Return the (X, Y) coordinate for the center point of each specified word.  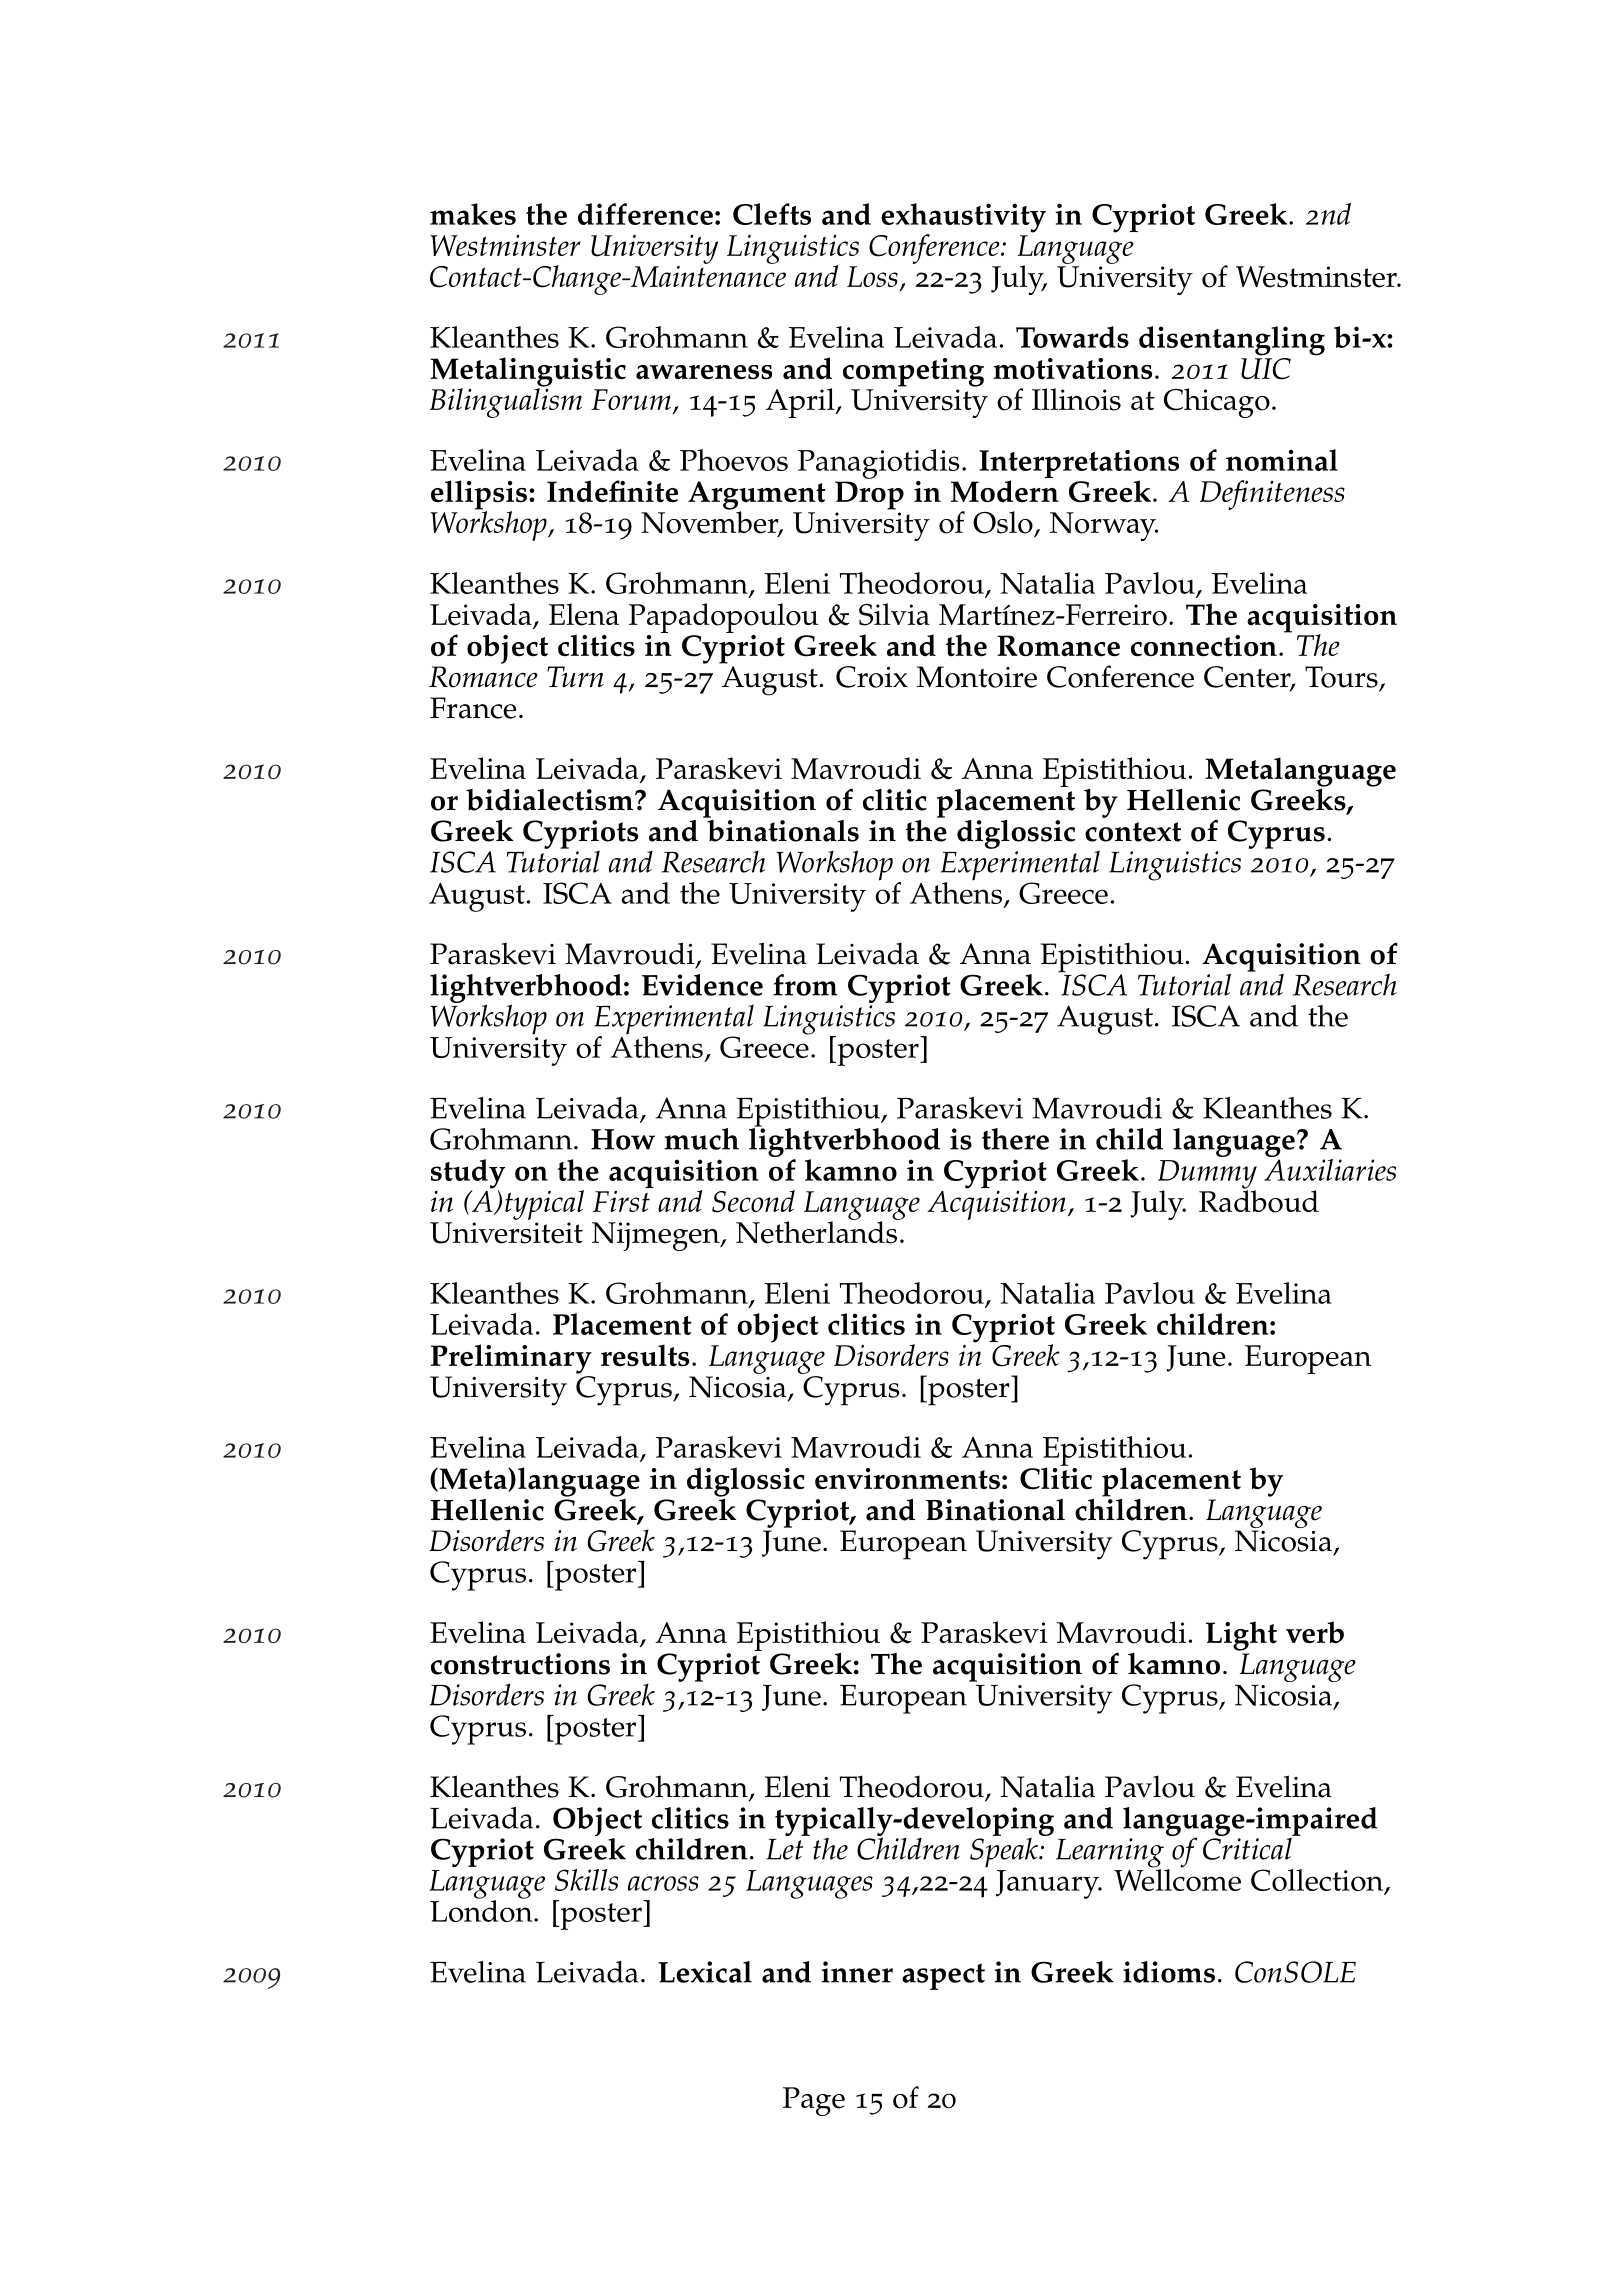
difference (645, 214)
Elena (584, 614)
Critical (1248, 1847)
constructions (520, 1664)
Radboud (1259, 1200)
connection (1204, 646)
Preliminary (511, 1359)
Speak (1005, 1851)
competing (913, 372)
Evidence (702, 985)
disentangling (1232, 341)
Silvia (894, 614)
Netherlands (818, 1231)
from (805, 985)
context (1133, 832)
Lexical (705, 1972)
